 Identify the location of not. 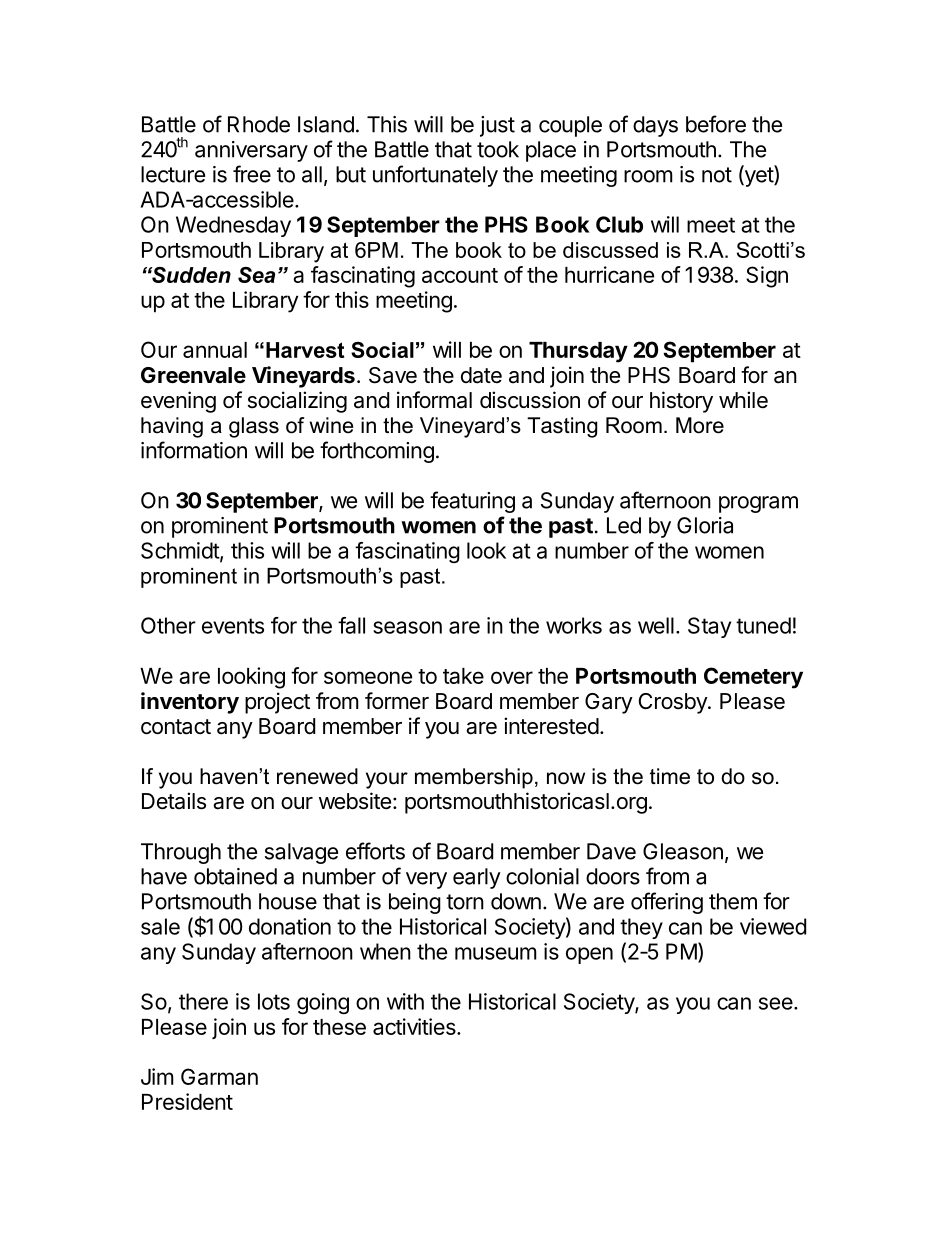
(717, 175).
